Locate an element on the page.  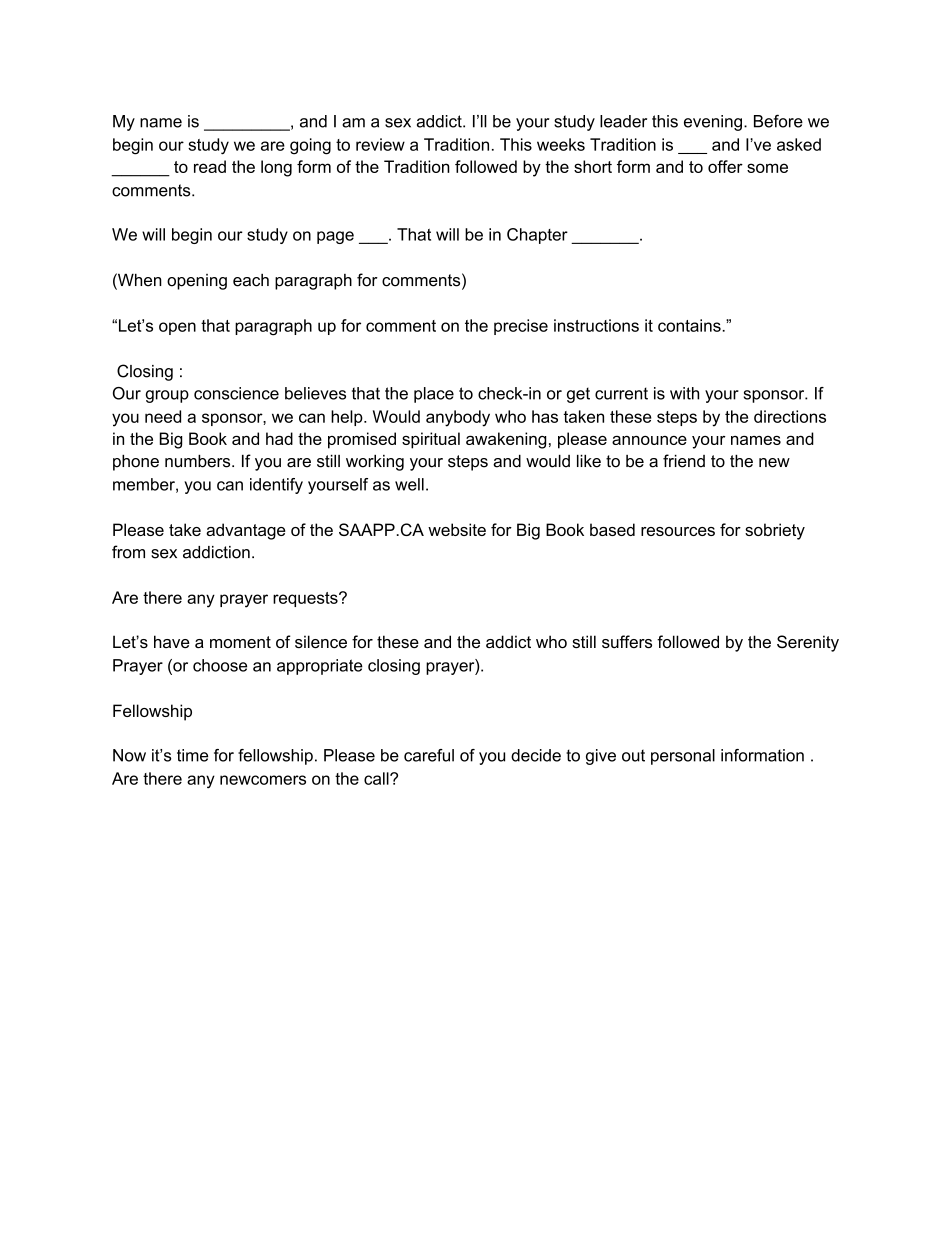
numbers is located at coordinates (199, 461).
